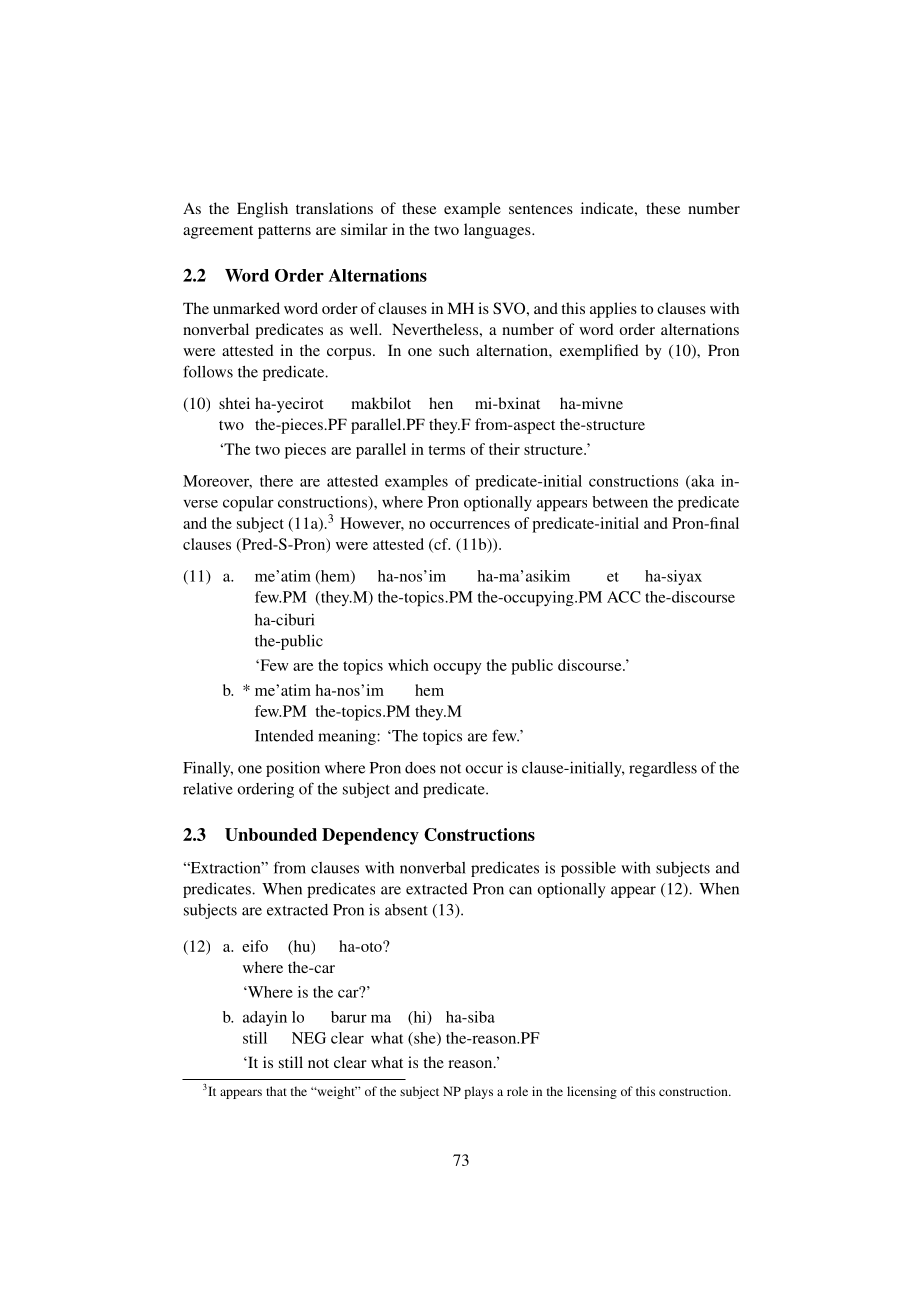 This page has height=1308, width=924. Describe the element at coordinates (446, 450) in the page. I see `terms` at that location.
